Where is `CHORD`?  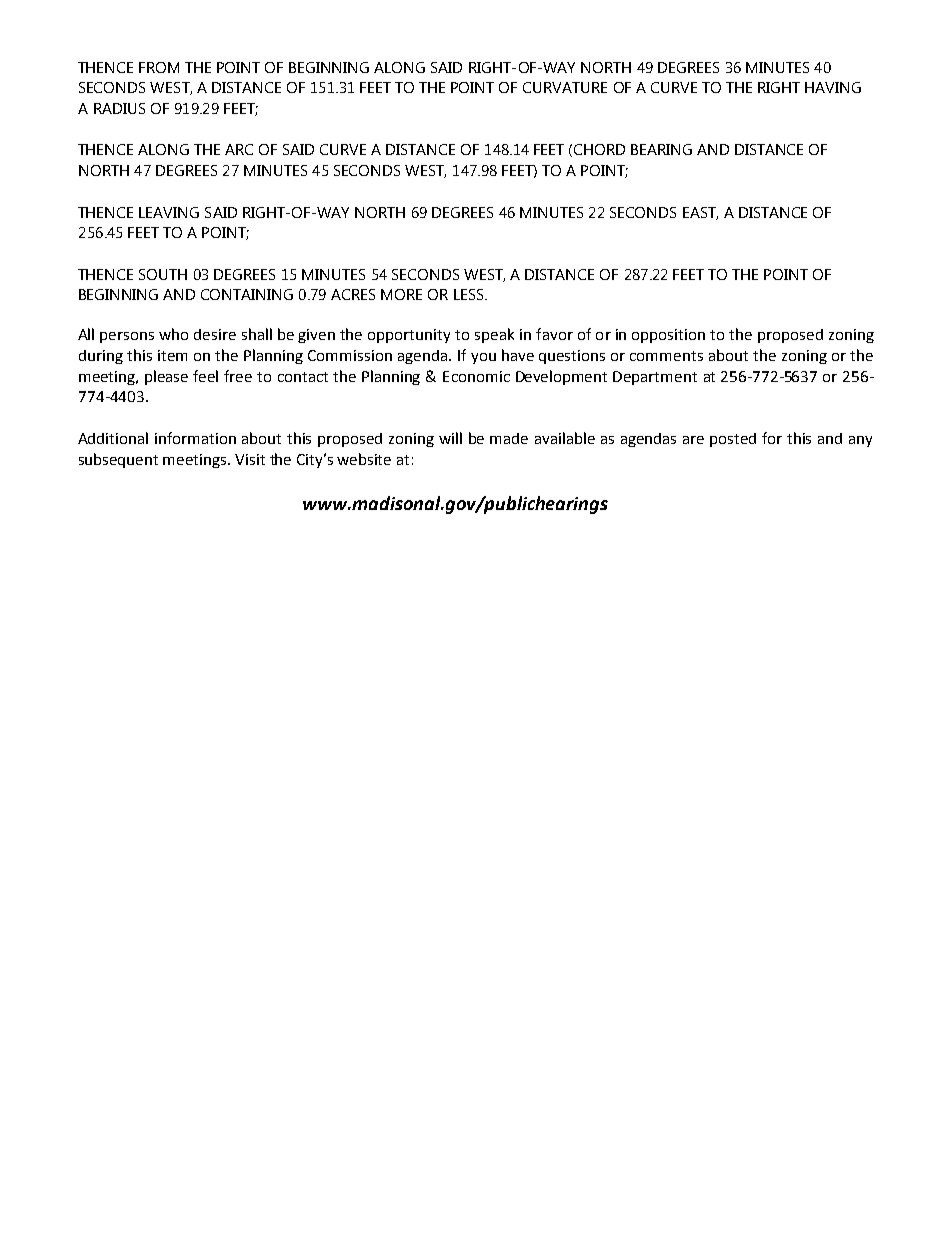 CHORD is located at coordinates (599, 149).
